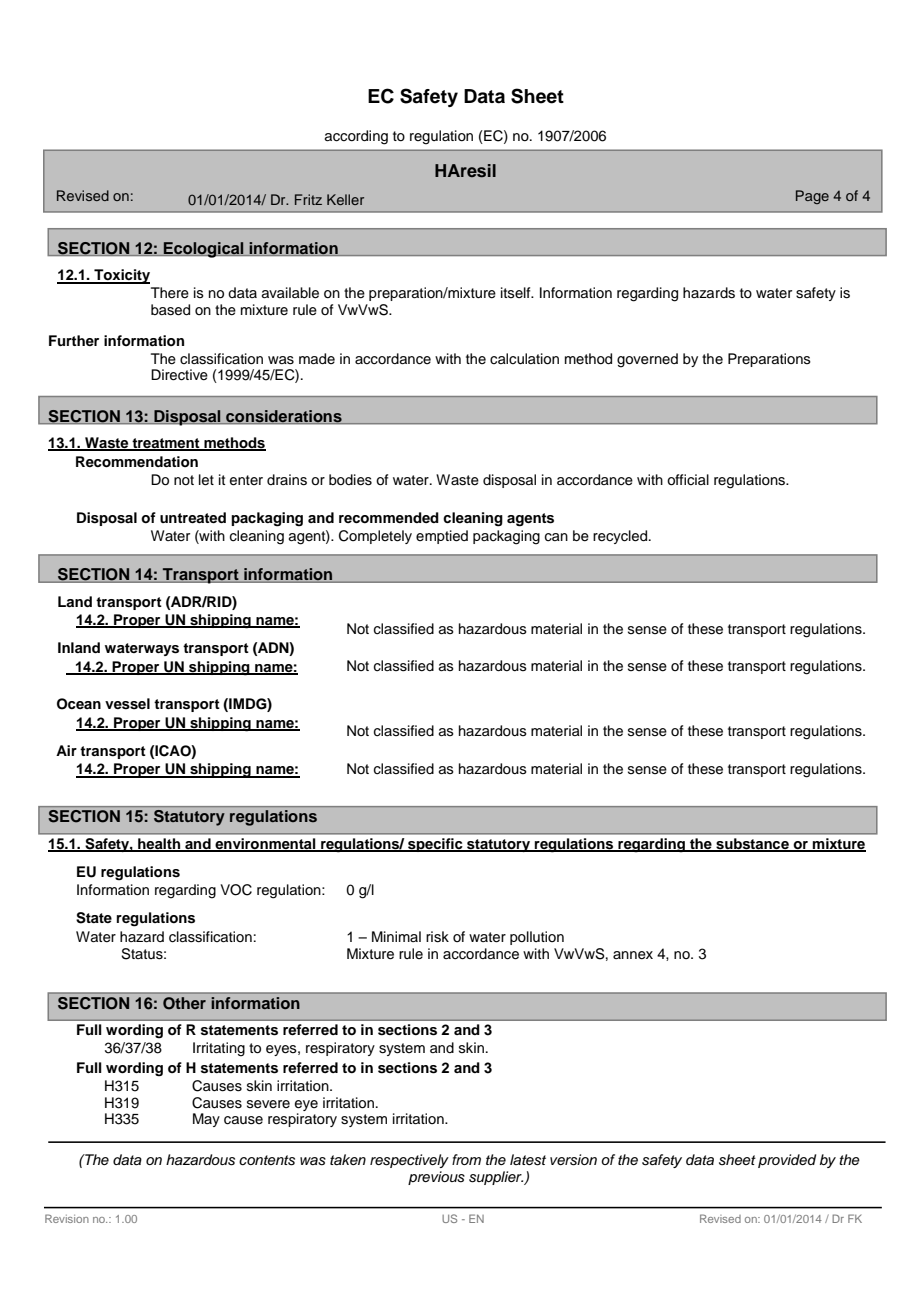 This page has width=924, height=1308. I want to click on according, so click(356, 137).
